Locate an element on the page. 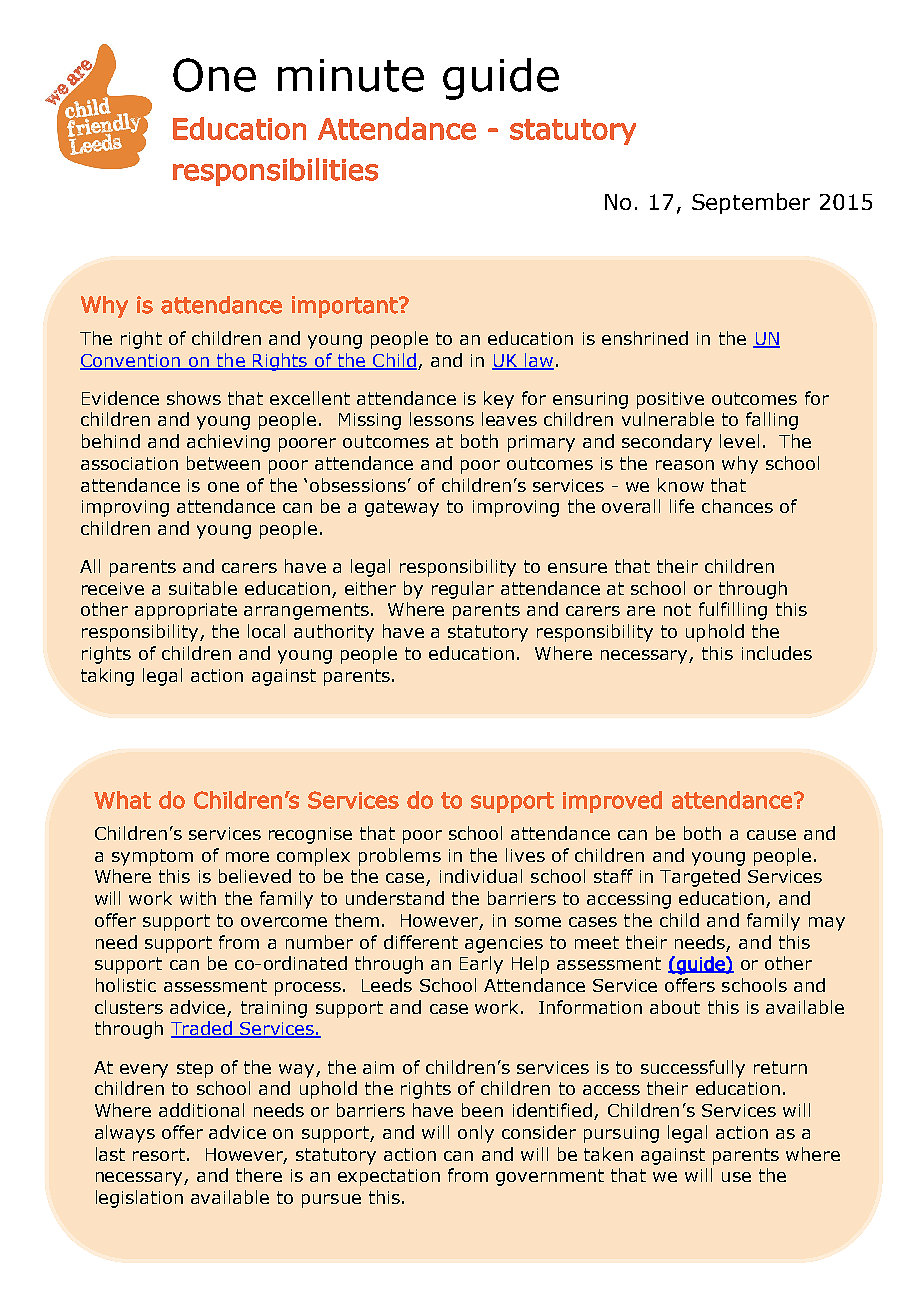  September is located at coordinates (751, 203).
